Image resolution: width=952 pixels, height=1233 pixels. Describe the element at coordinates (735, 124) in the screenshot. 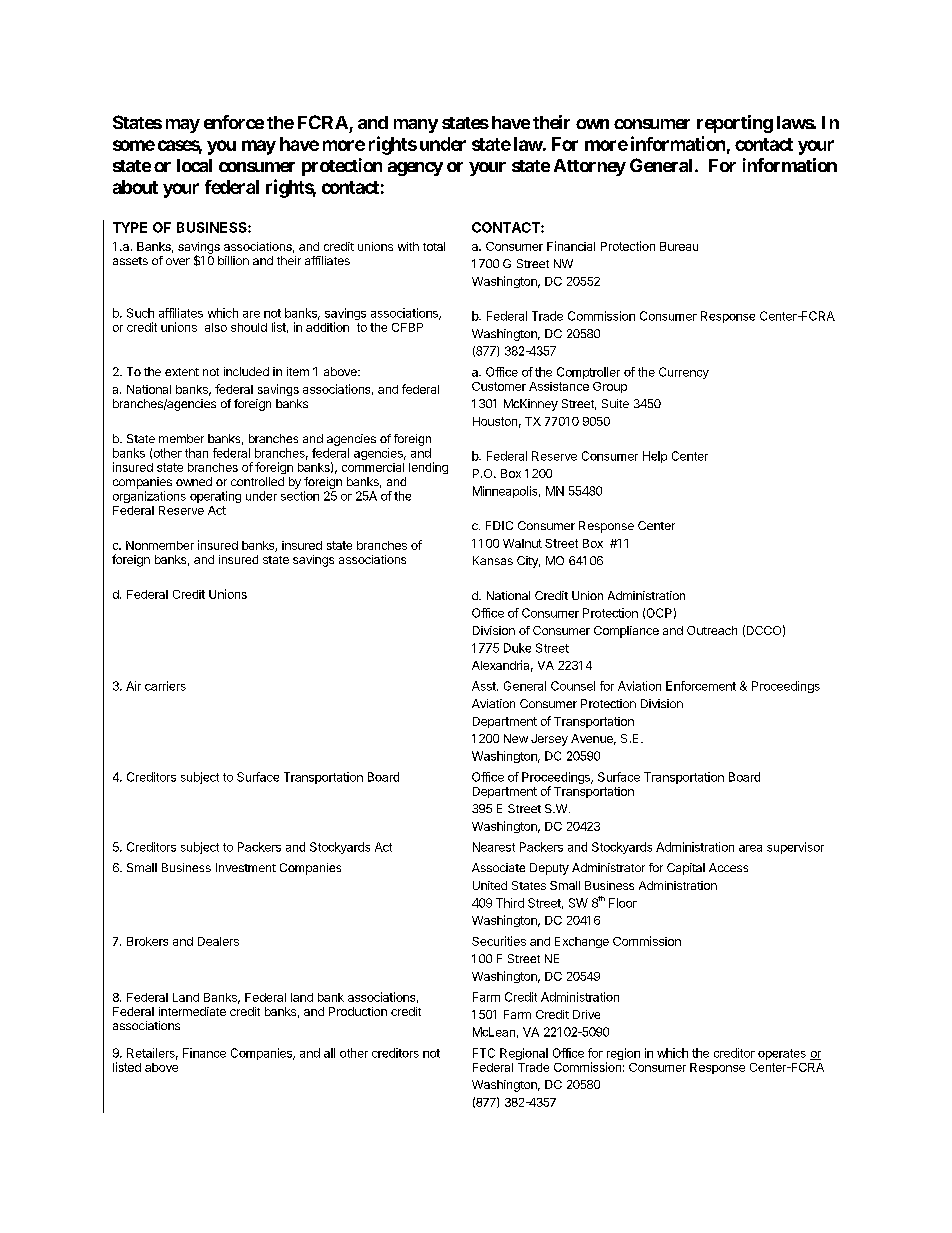

I see `reporting` at that location.
